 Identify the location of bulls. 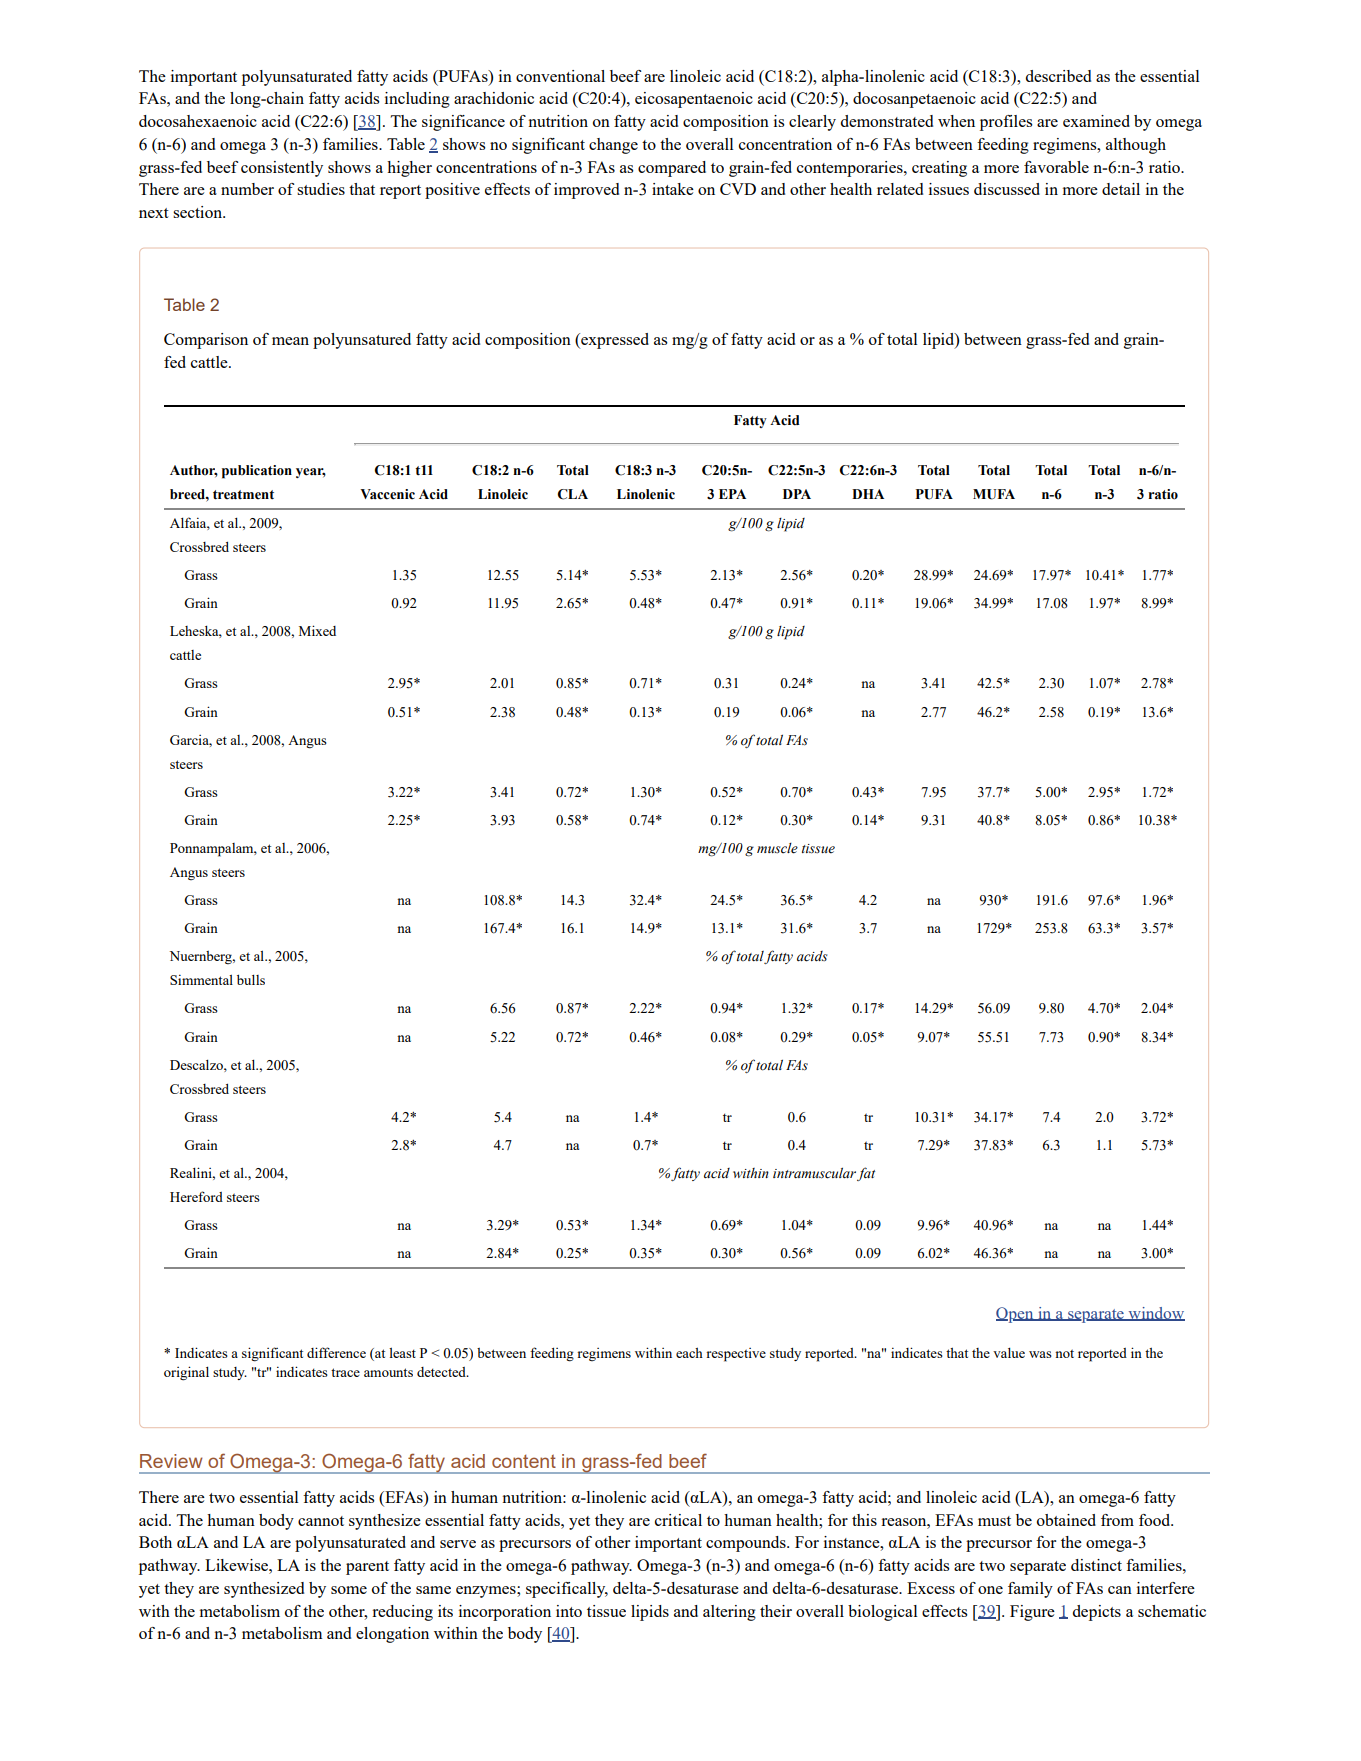
(251, 979).
